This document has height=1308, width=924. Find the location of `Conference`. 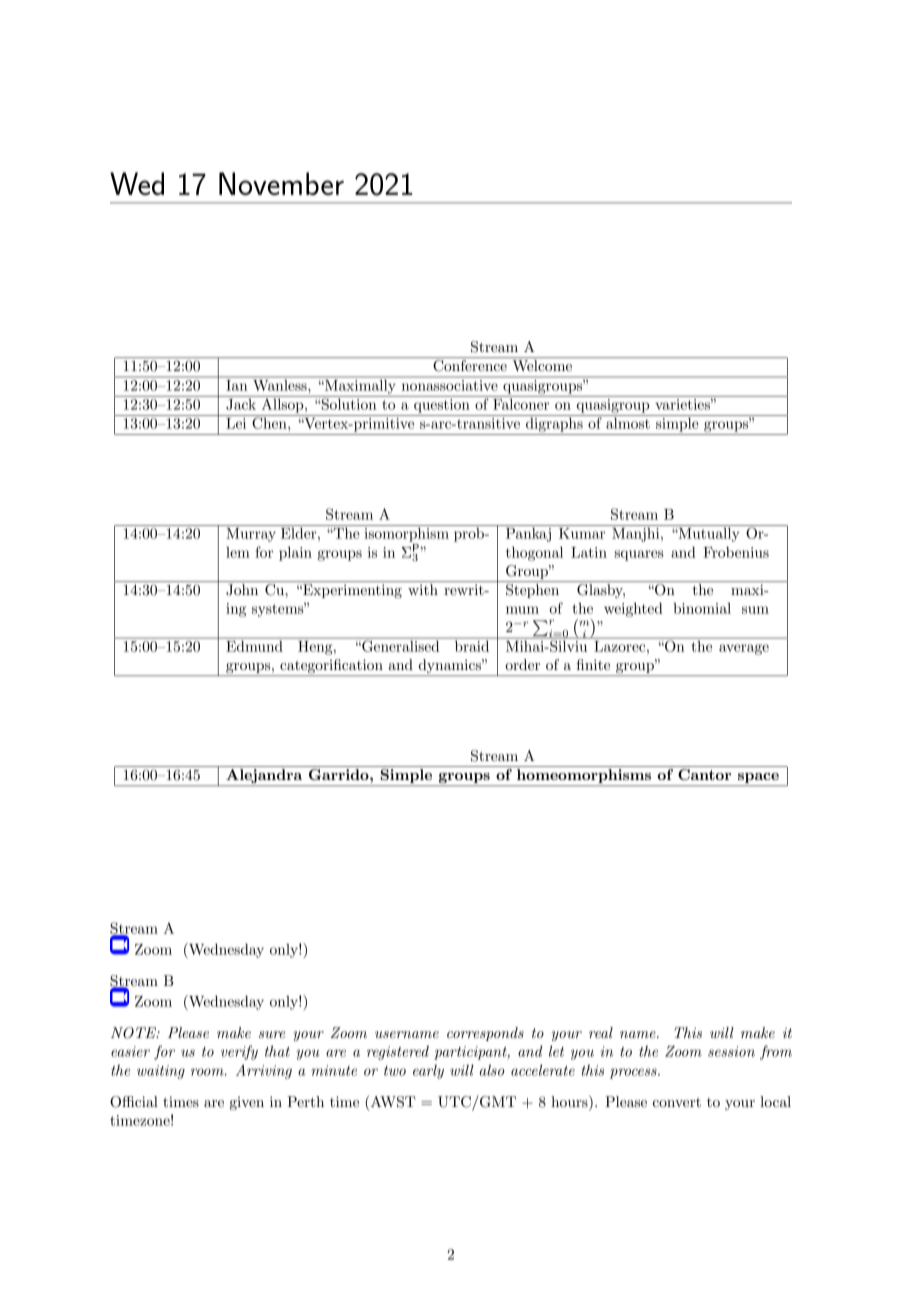

Conference is located at coordinates (470, 366).
